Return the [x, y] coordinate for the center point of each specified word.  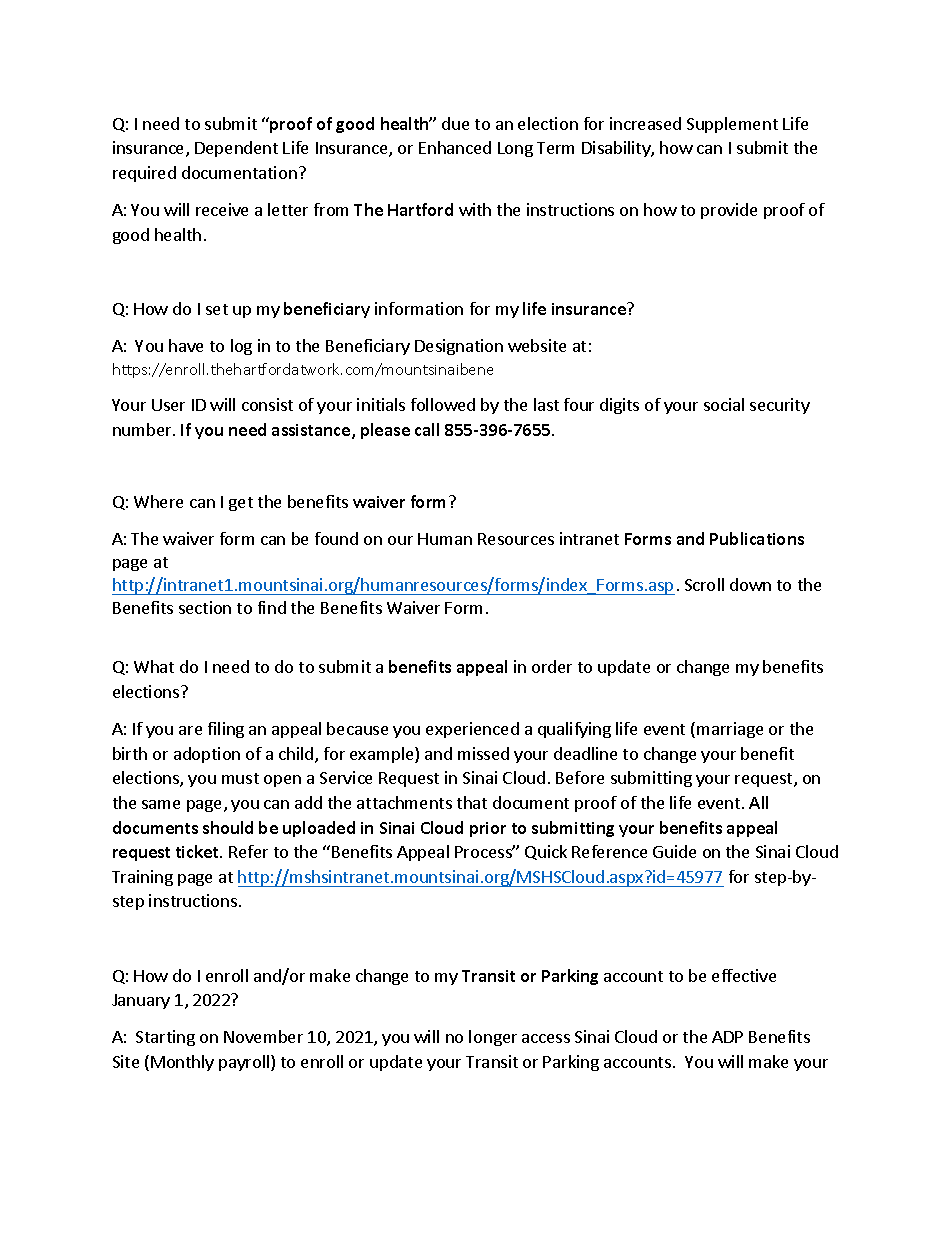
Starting [165, 1038]
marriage [730, 730]
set [217, 309]
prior [488, 829]
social [724, 404]
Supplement [732, 125]
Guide [674, 851]
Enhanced [455, 147]
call [427, 429]
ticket [198, 851]
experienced [472, 730]
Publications [757, 538]
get [241, 504]
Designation [459, 347]
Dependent [236, 149]
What [154, 666]
